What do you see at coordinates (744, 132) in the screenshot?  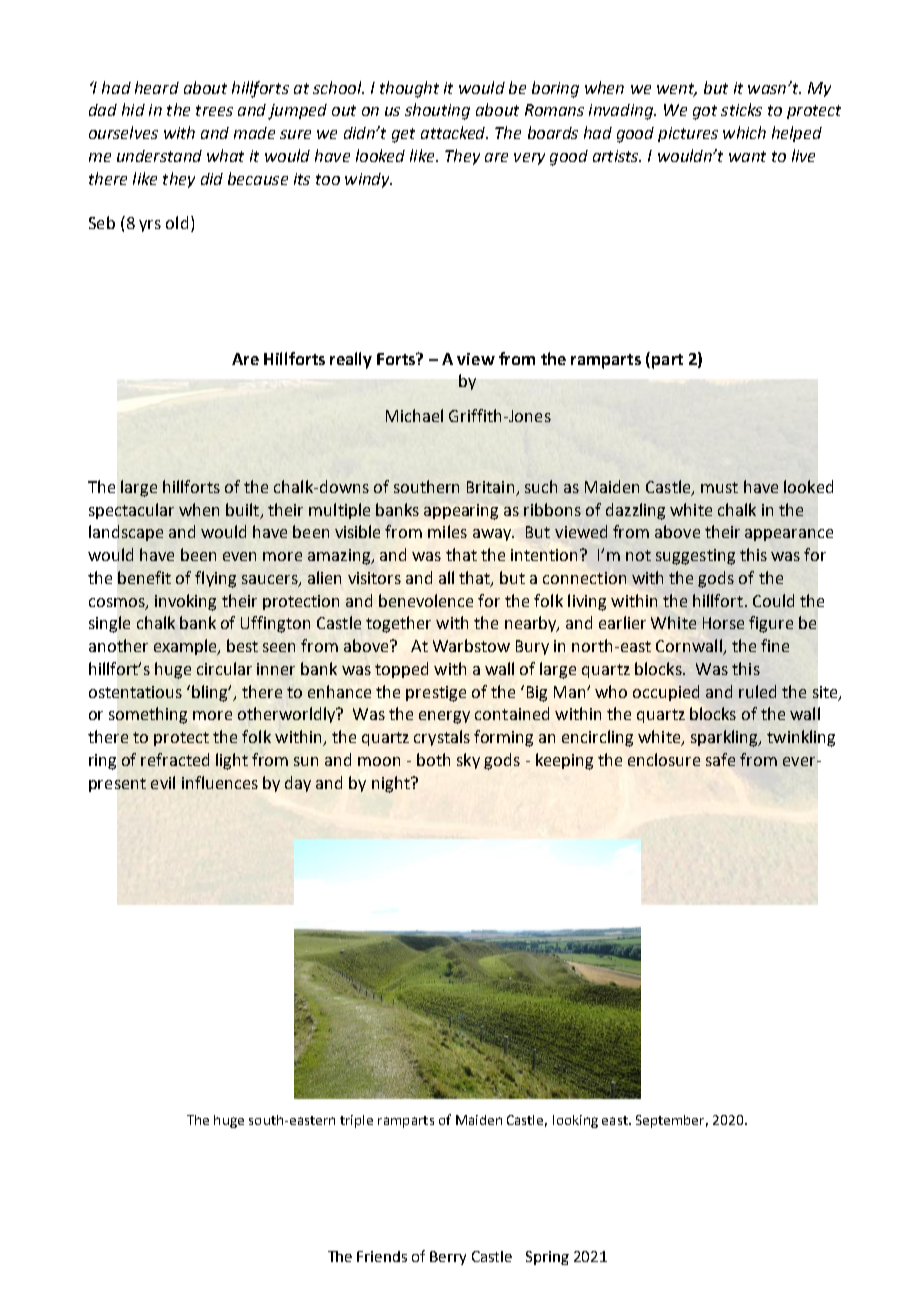 I see `which` at bounding box center [744, 132].
